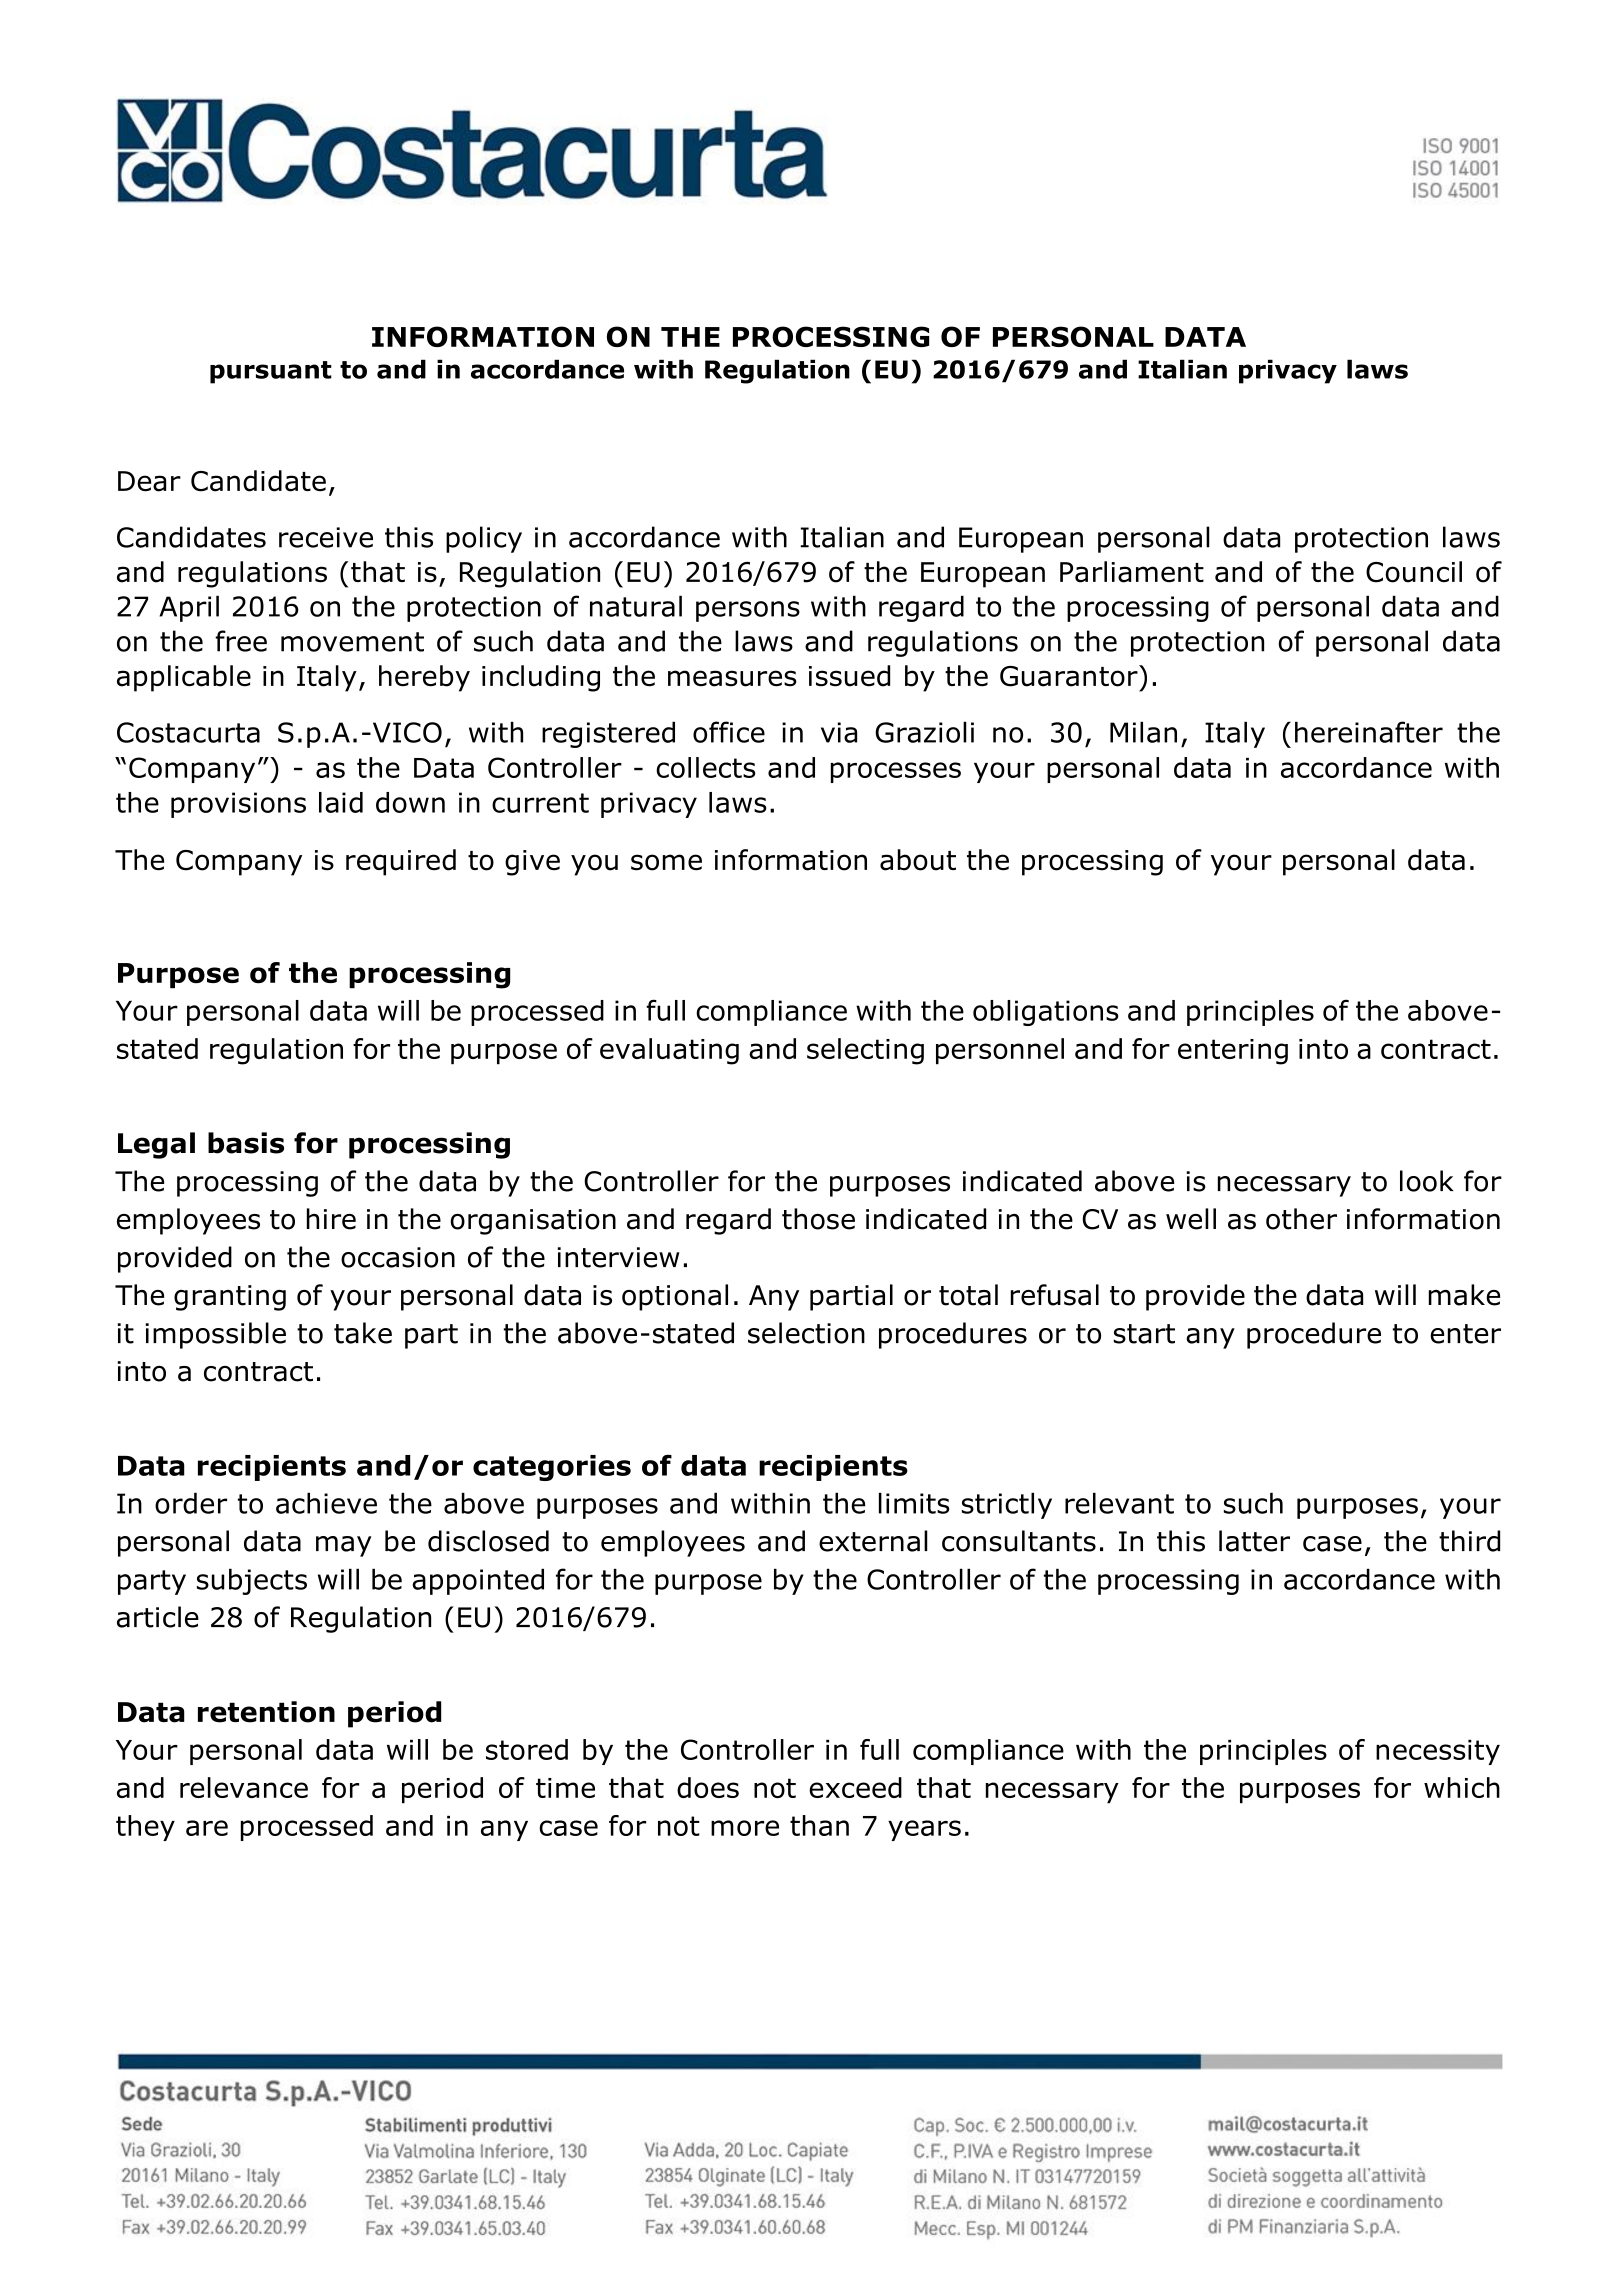 The height and width of the image is (2288, 1618). Describe the element at coordinates (363, 1333) in the image. I see `take` at that location.
